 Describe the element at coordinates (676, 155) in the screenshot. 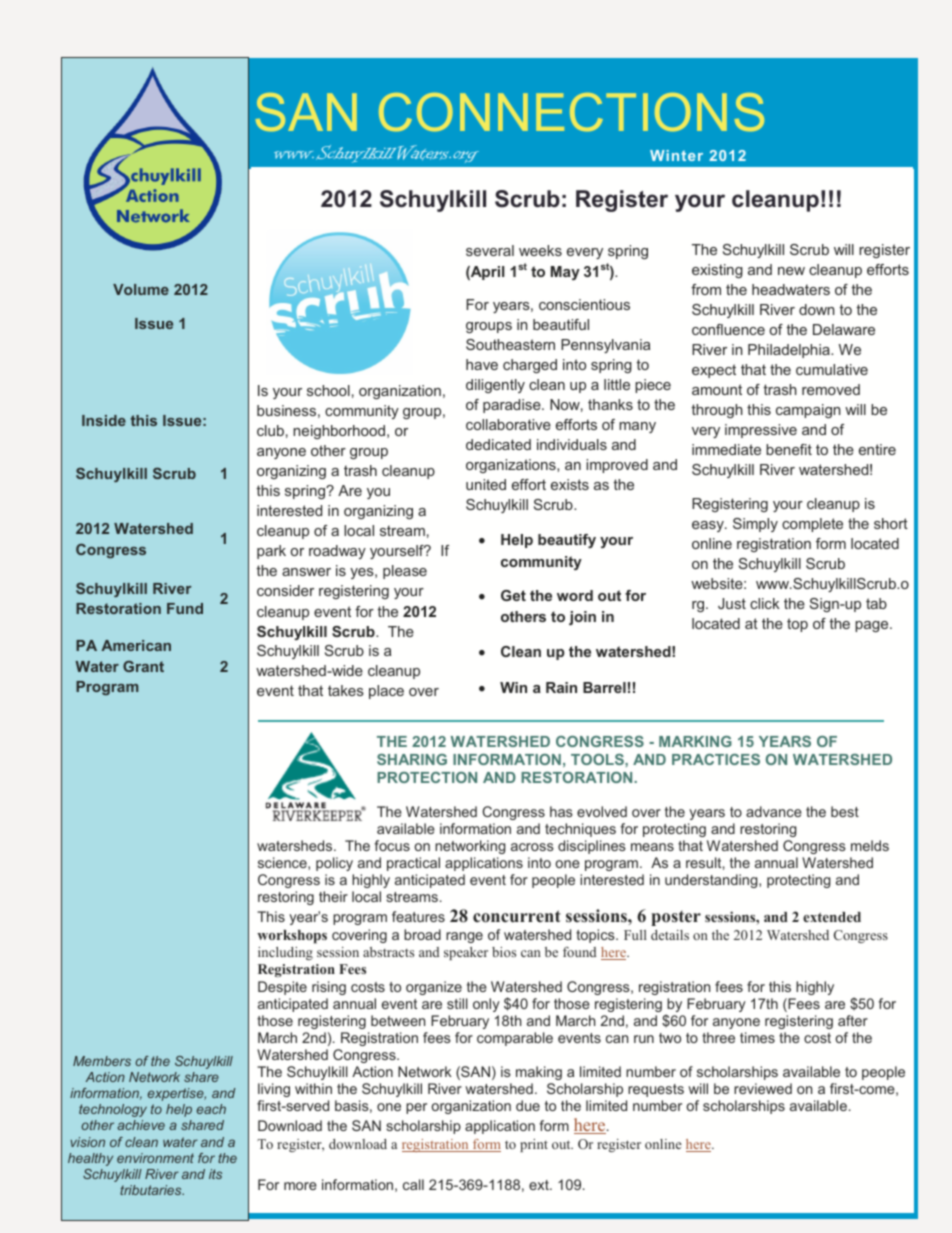

I see `Winter` at that location.
